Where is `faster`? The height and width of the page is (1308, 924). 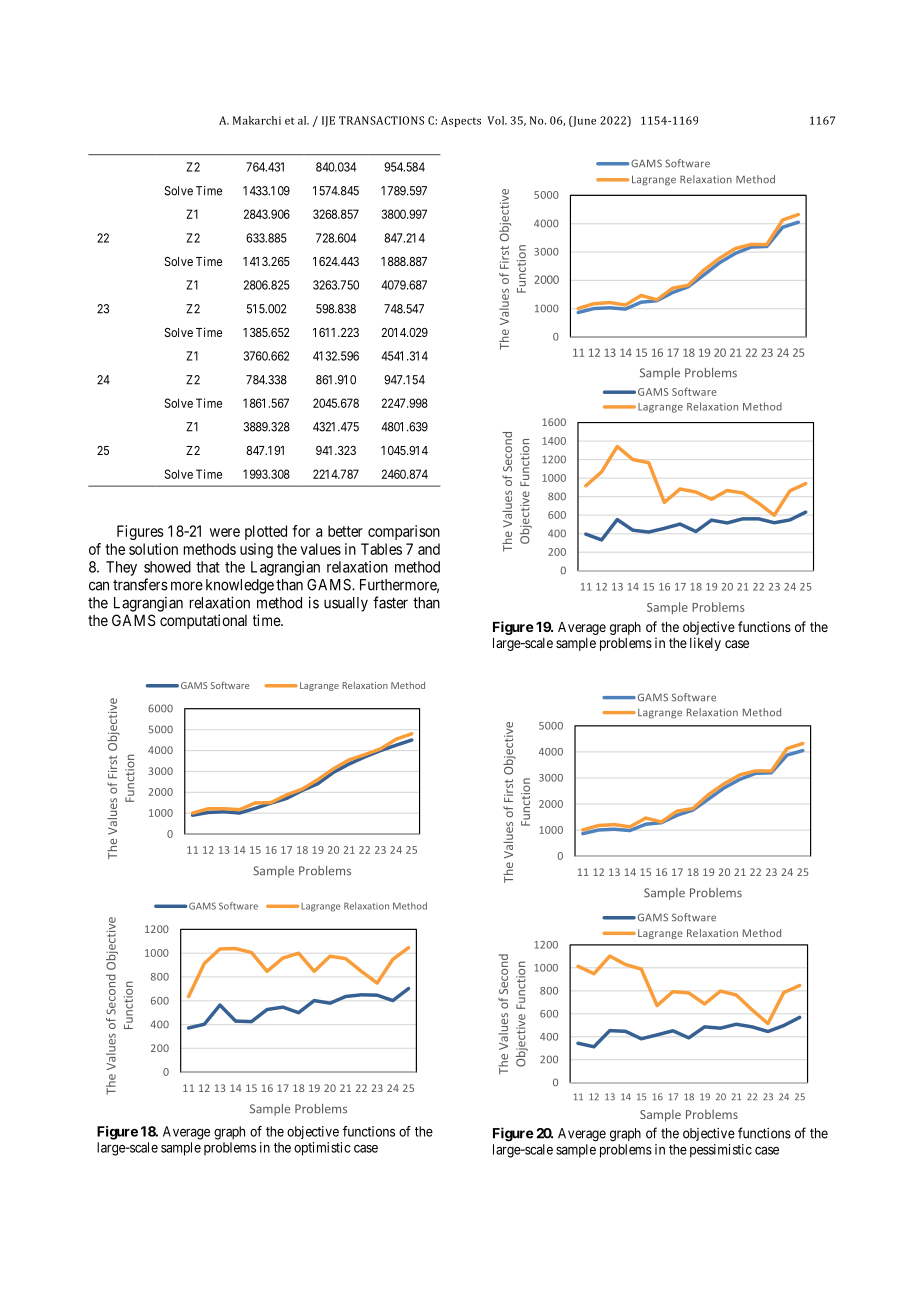
faster is located at coordinates (390, 602).
